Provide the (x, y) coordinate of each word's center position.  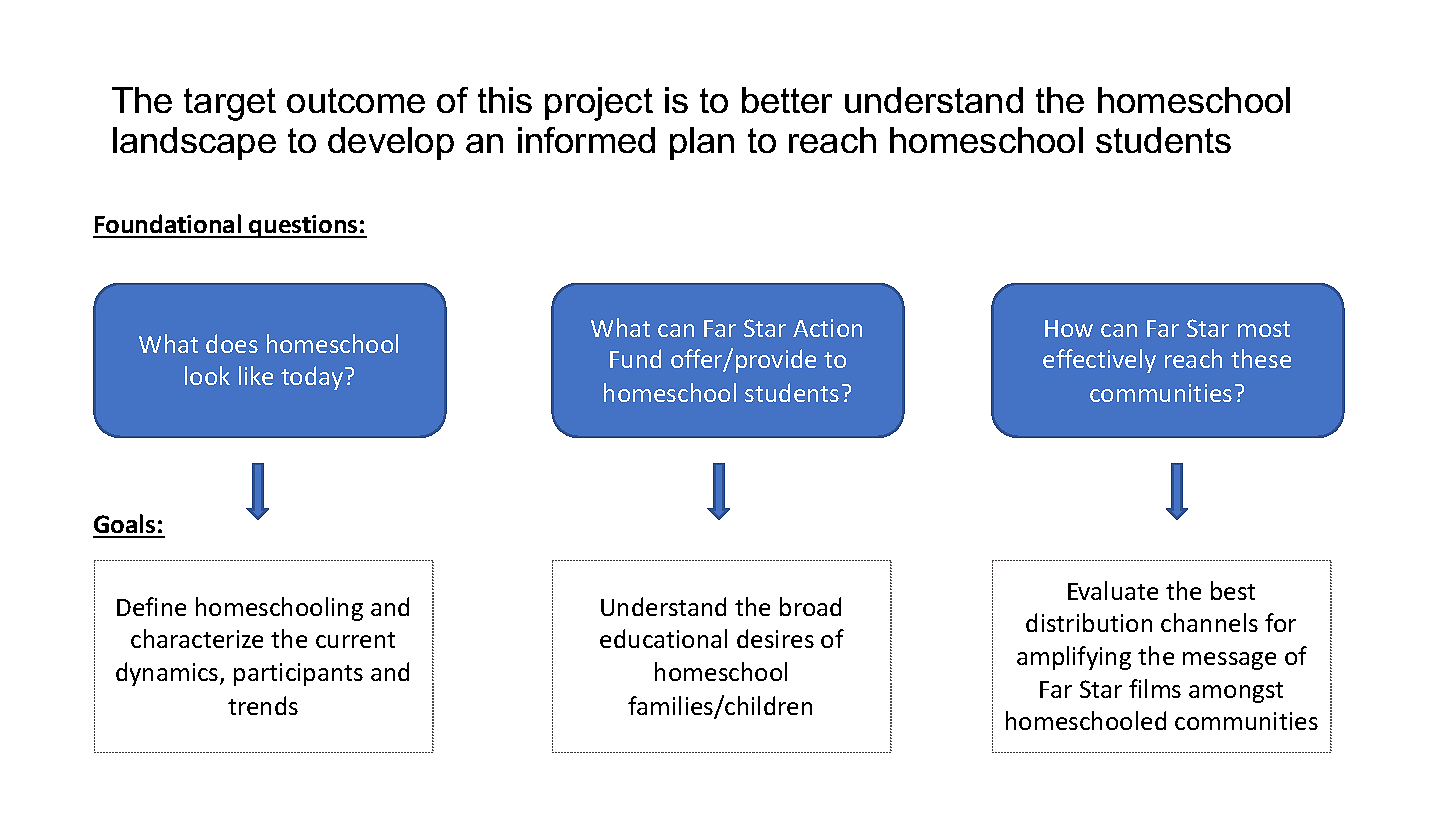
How (1069, 328)
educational (663, 638)
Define (151, 606)
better (787, 100)
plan (702, 143)
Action (827, 328)
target (230, 104)
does (232, 343)
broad (810, 606)
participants (298, 674)
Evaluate (1113, 590)
